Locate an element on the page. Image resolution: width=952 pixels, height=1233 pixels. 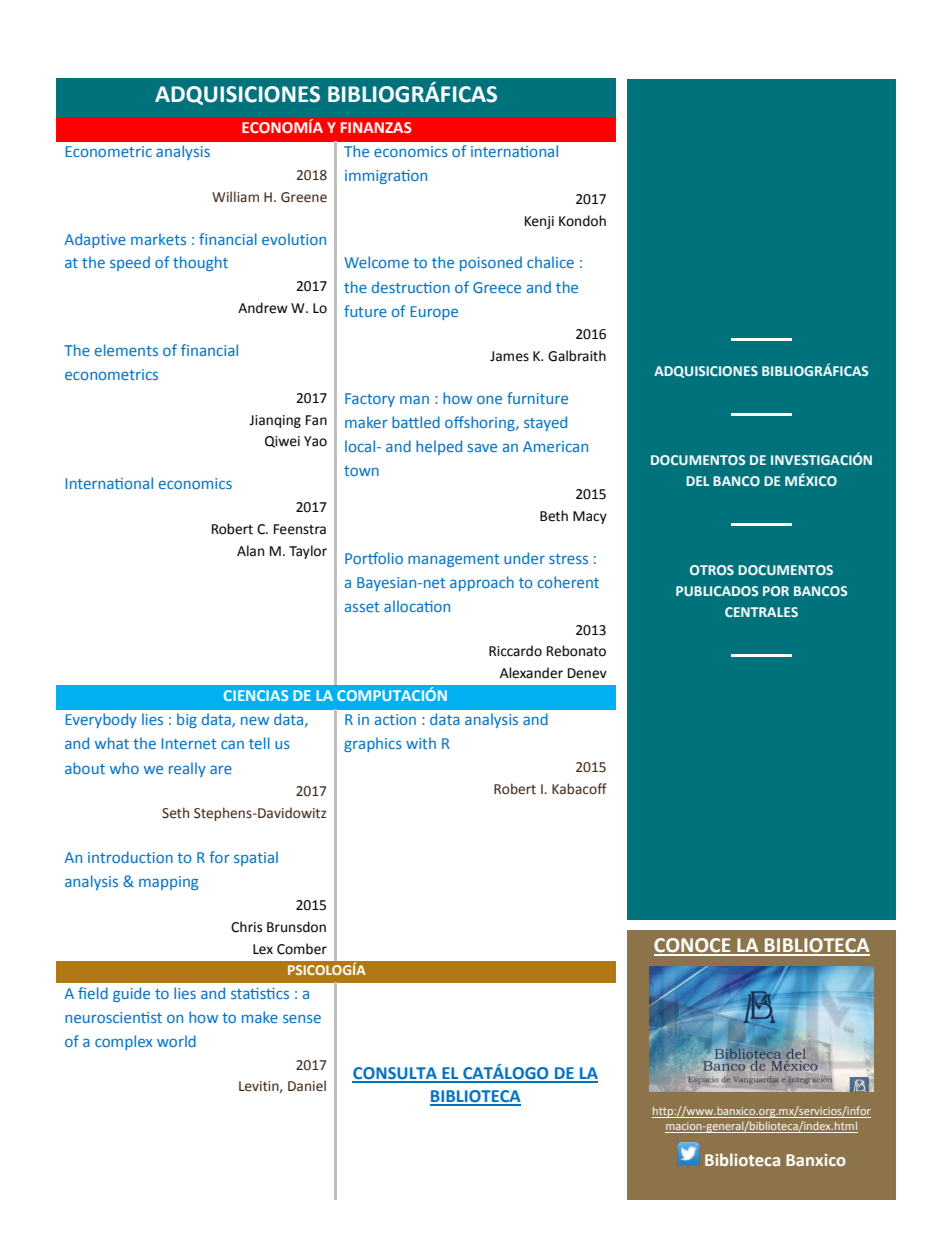
Kenji is located at coordinates (539, 222).
